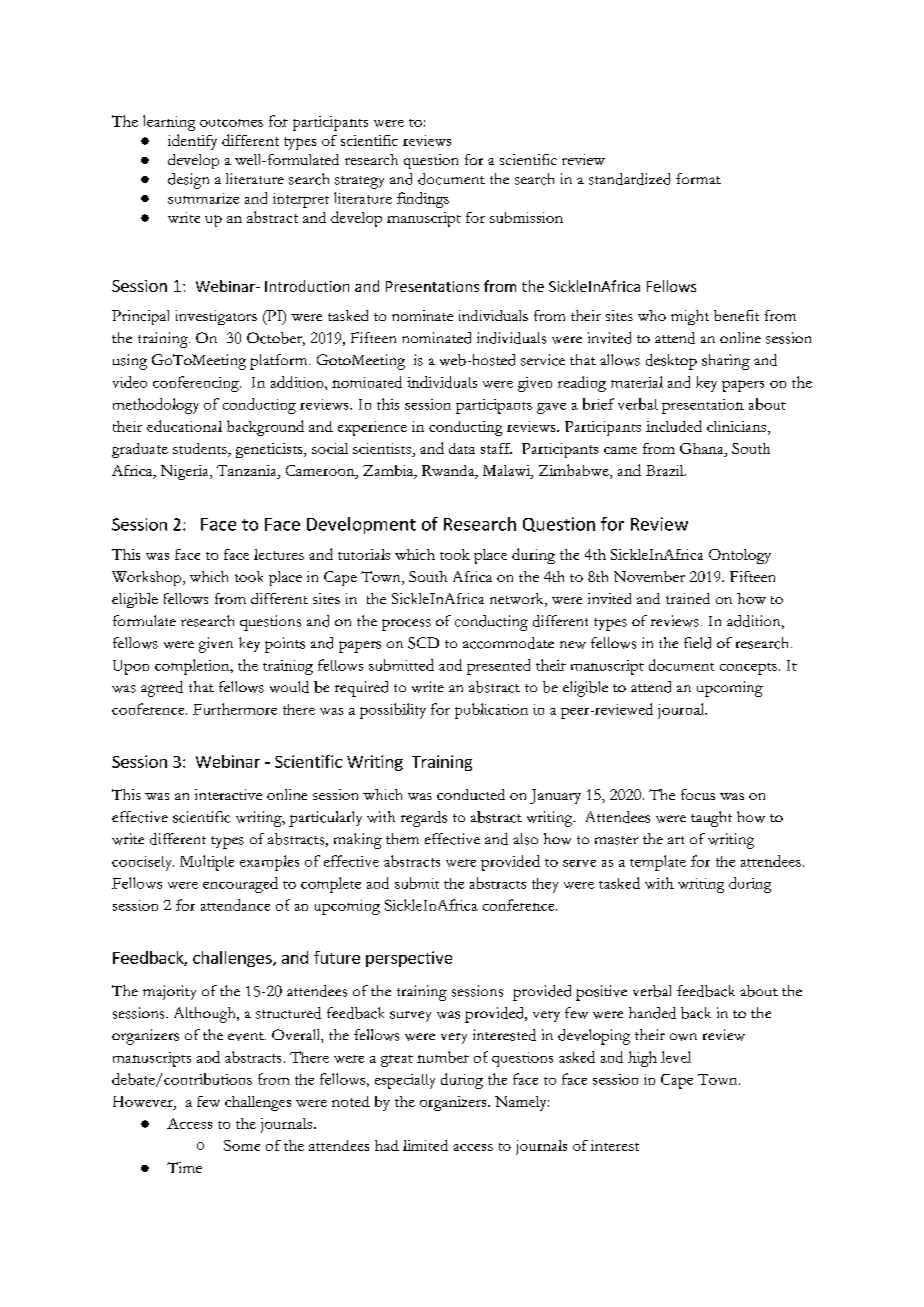 Image resolution: width=924 pixels, height=1307 pixels. What do you see at coordinates (193, 667) in the screenshot?
I see `completion` at bounding box center [193, 667].
